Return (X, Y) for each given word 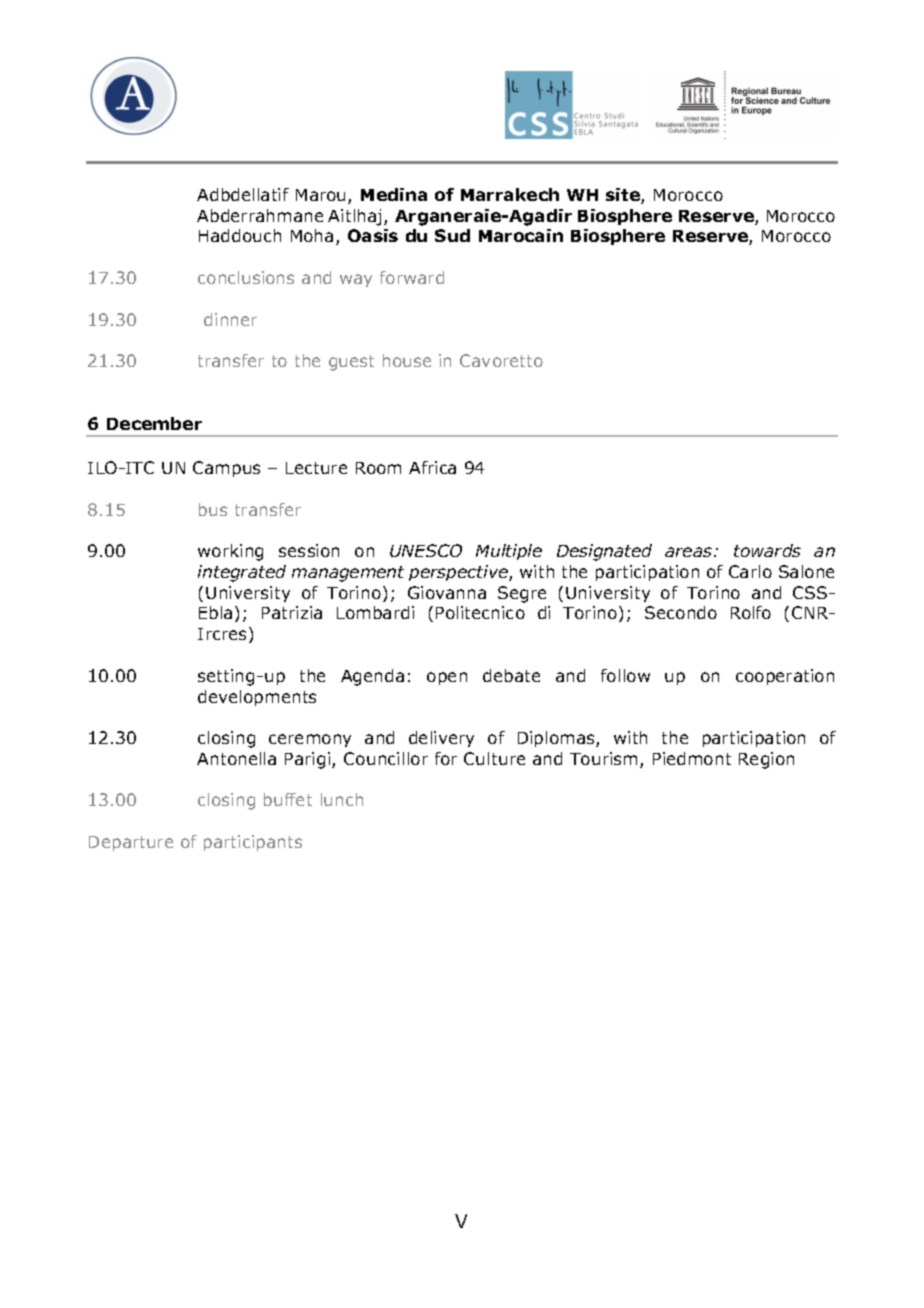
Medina (394, 194)
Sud (452, 235)
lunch (342, 799)
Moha (312, 235)
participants (253, 843)
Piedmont (692, 758)
